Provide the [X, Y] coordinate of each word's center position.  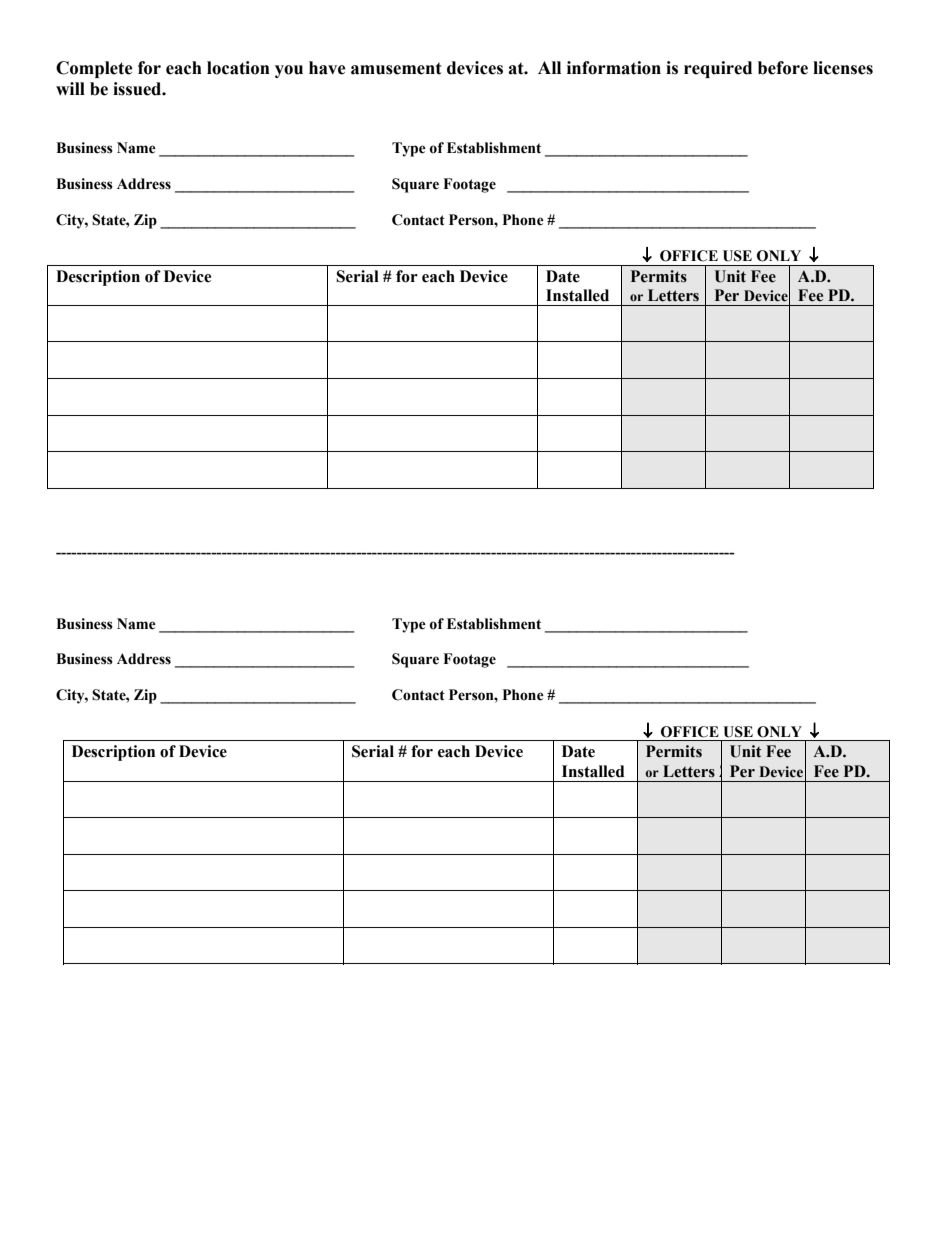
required [718, 69]
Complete [94, 69]
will [70, 88]
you [289, 71]
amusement [396, 68]
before [783, 68]
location [238, 68]
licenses [843, 68]
